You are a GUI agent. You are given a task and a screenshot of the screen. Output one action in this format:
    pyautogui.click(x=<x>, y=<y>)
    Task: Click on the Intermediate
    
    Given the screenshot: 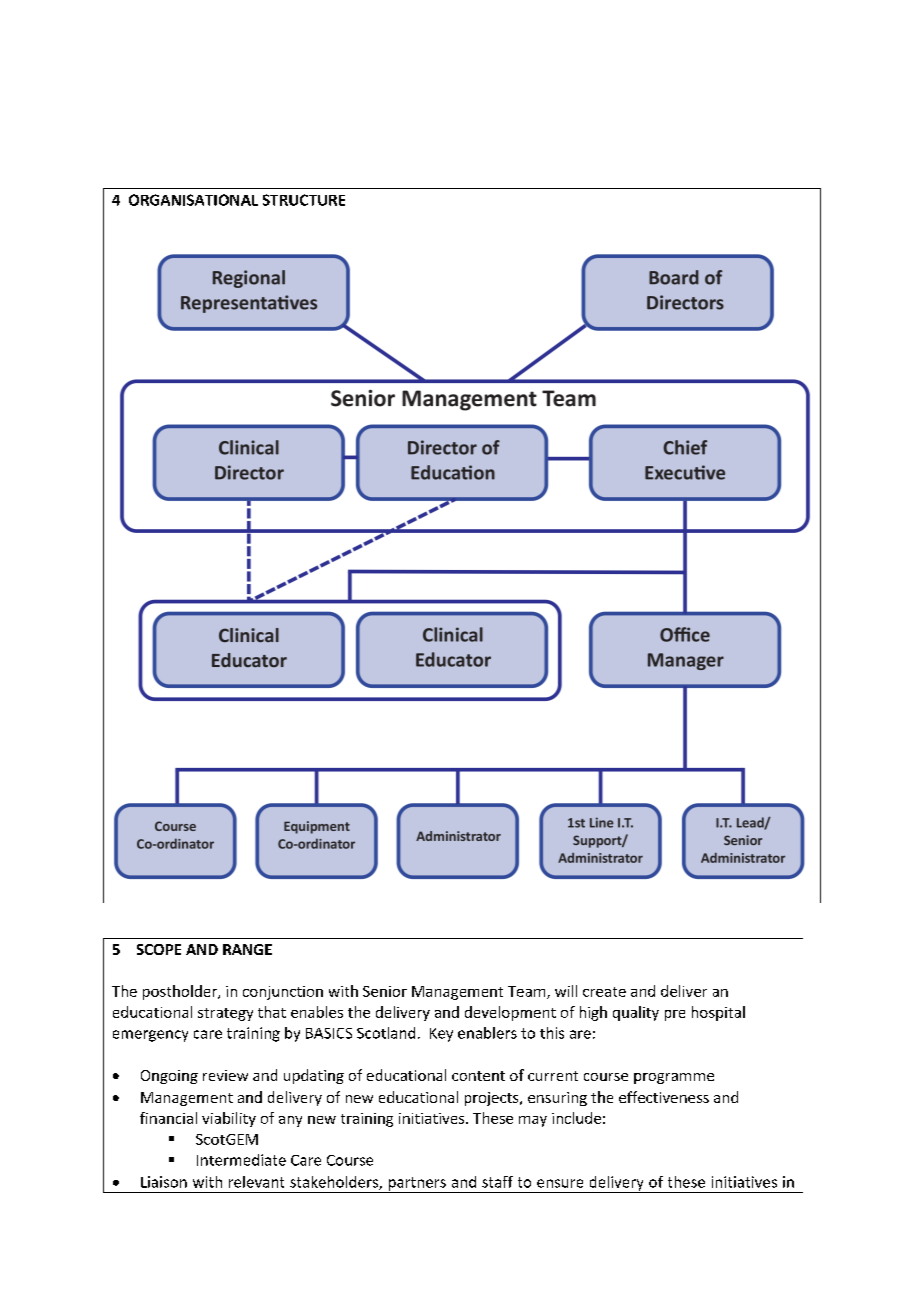 What is the action you would take?
    pyautogui.click(x=241, y=1160)
